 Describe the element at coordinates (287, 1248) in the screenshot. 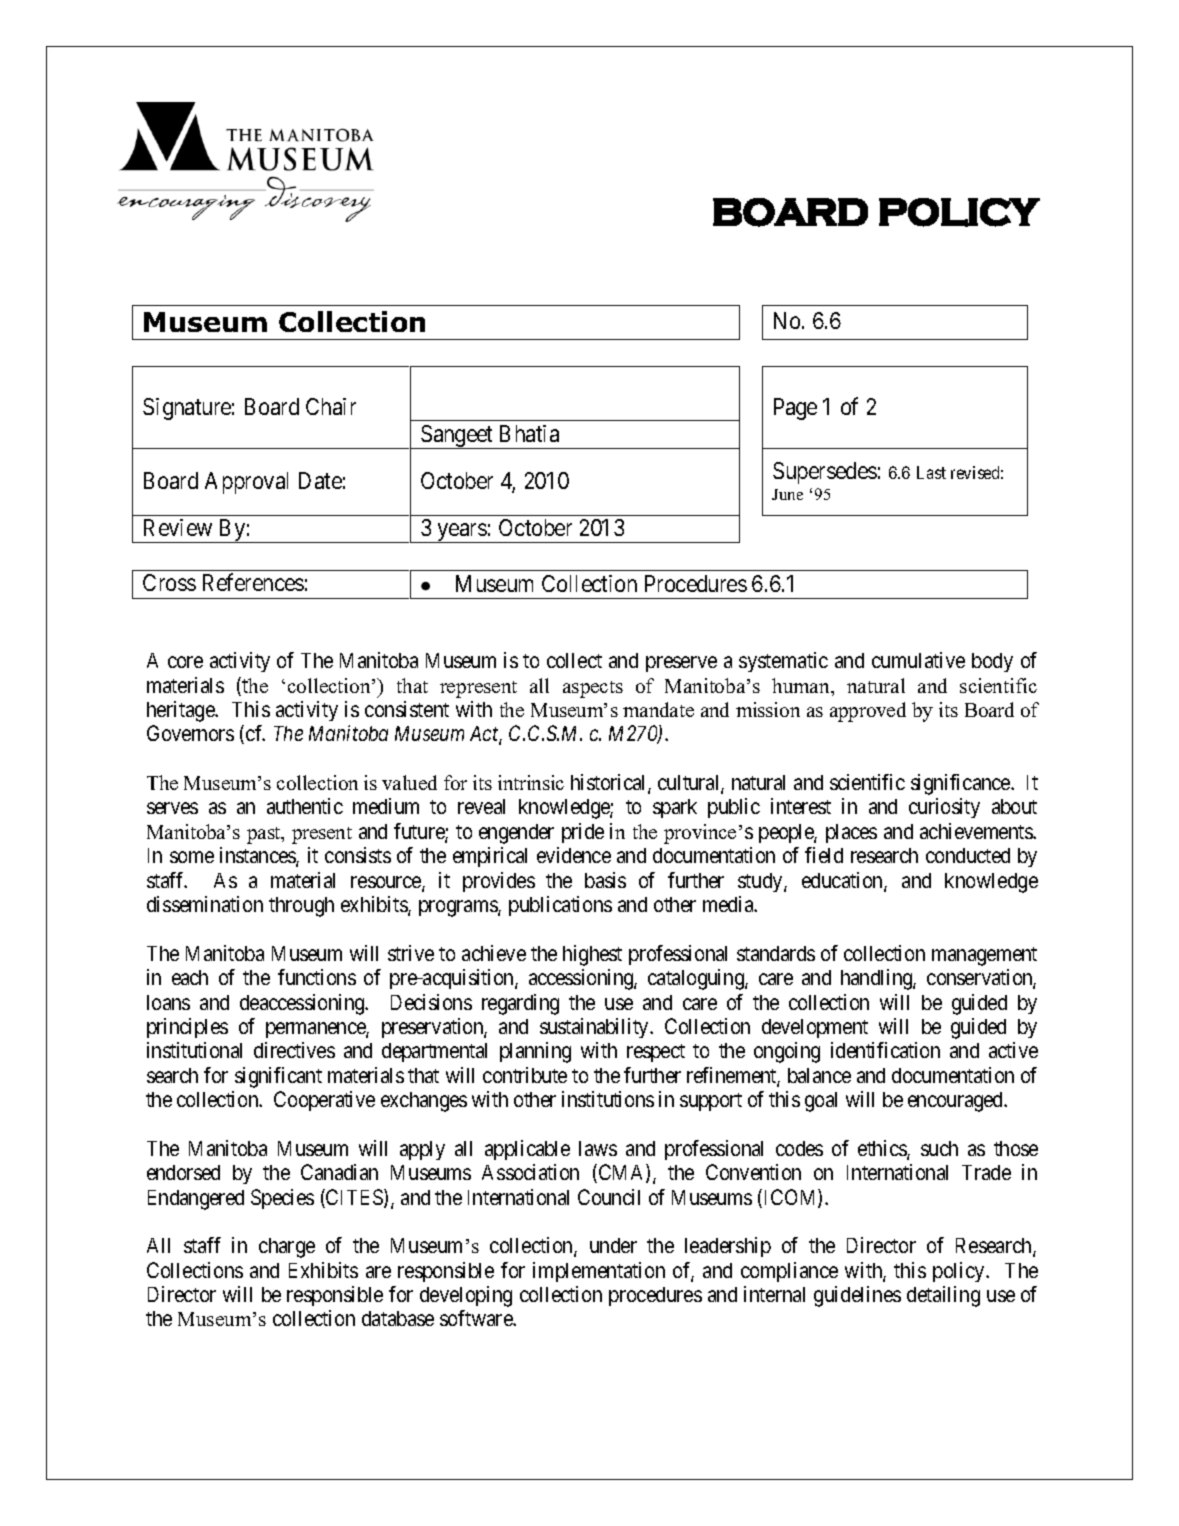

I see `charge` at that location.
